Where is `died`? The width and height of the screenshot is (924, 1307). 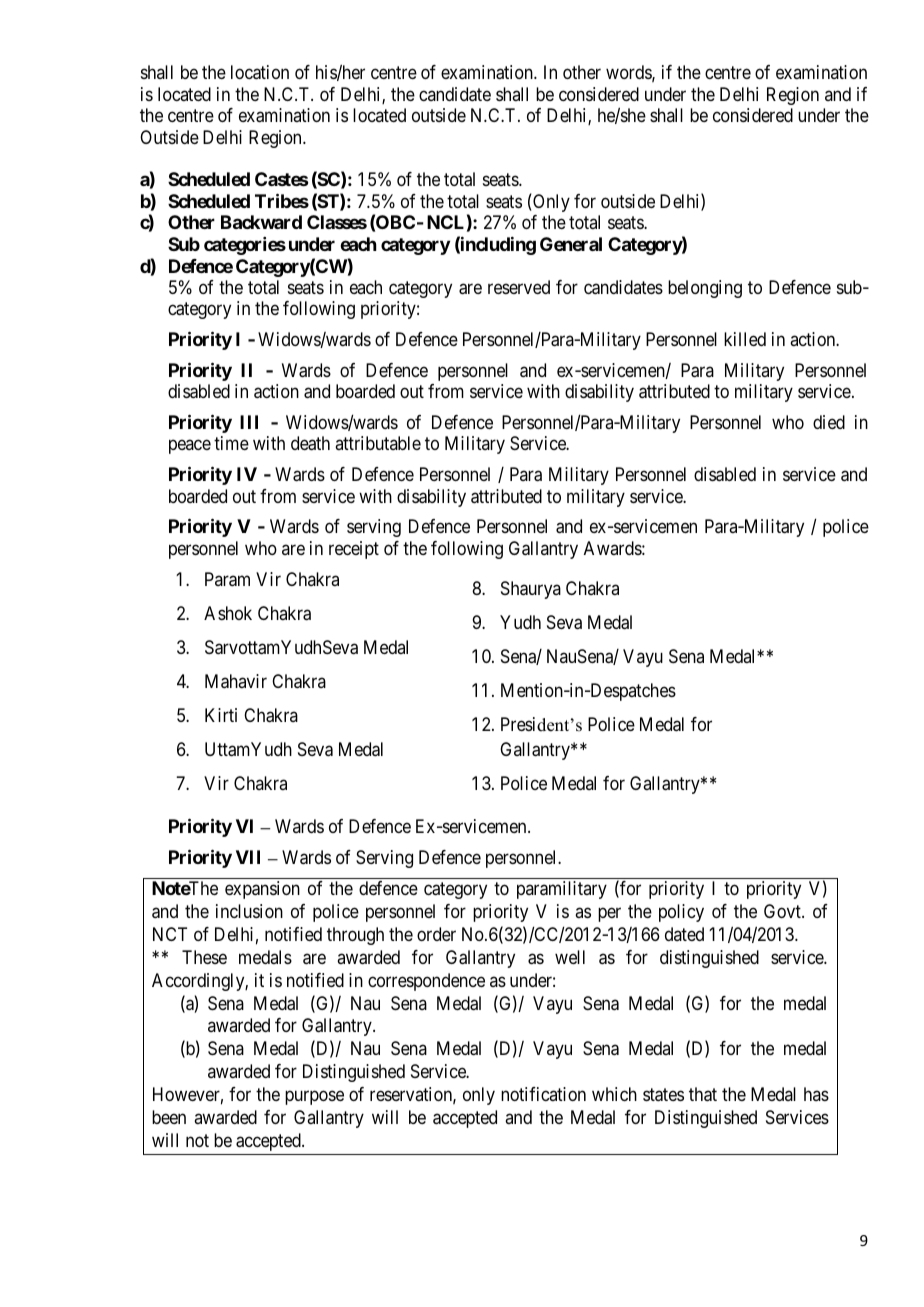 died is located at coordinates (829, 422).
